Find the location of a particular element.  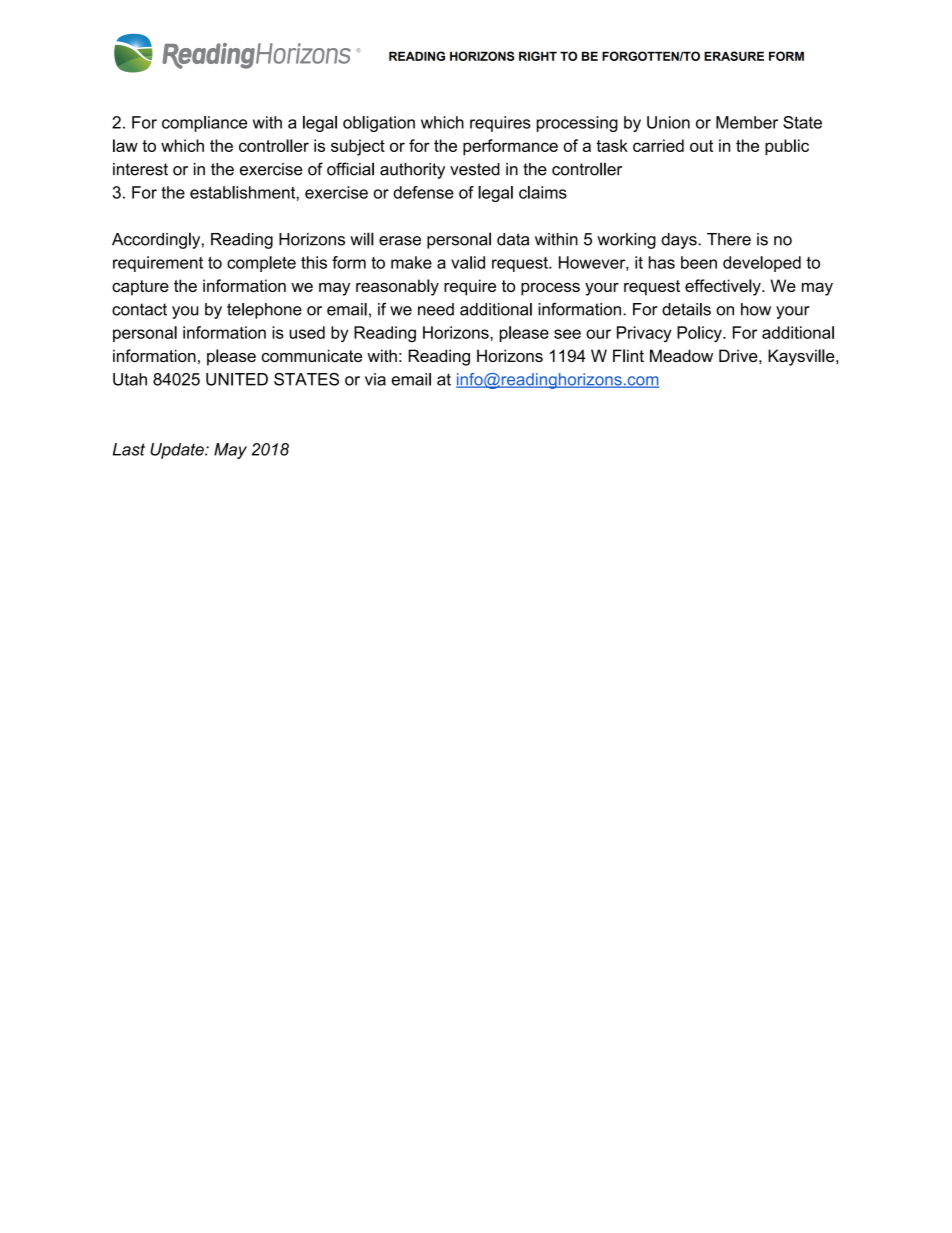

ERASURE is located at coordinates (734, 56).
